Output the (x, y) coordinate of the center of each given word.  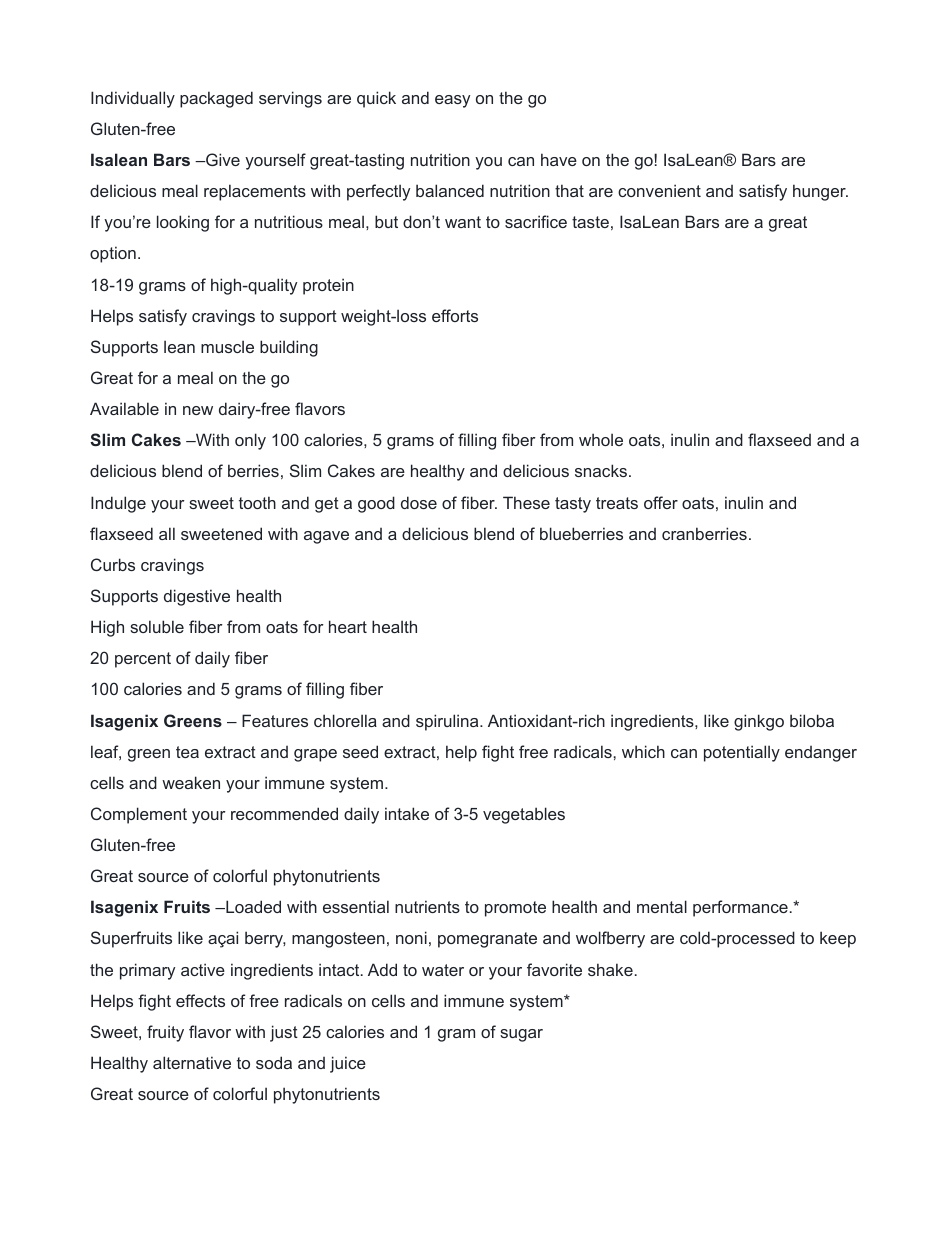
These (526, 502)
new (198, 410)
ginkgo (759, 722)
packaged (216, 99)
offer (661, 502)
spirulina (448, 722)
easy (452, 101)
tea (187, 752)
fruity (165, 1033)
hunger (820, 192)
